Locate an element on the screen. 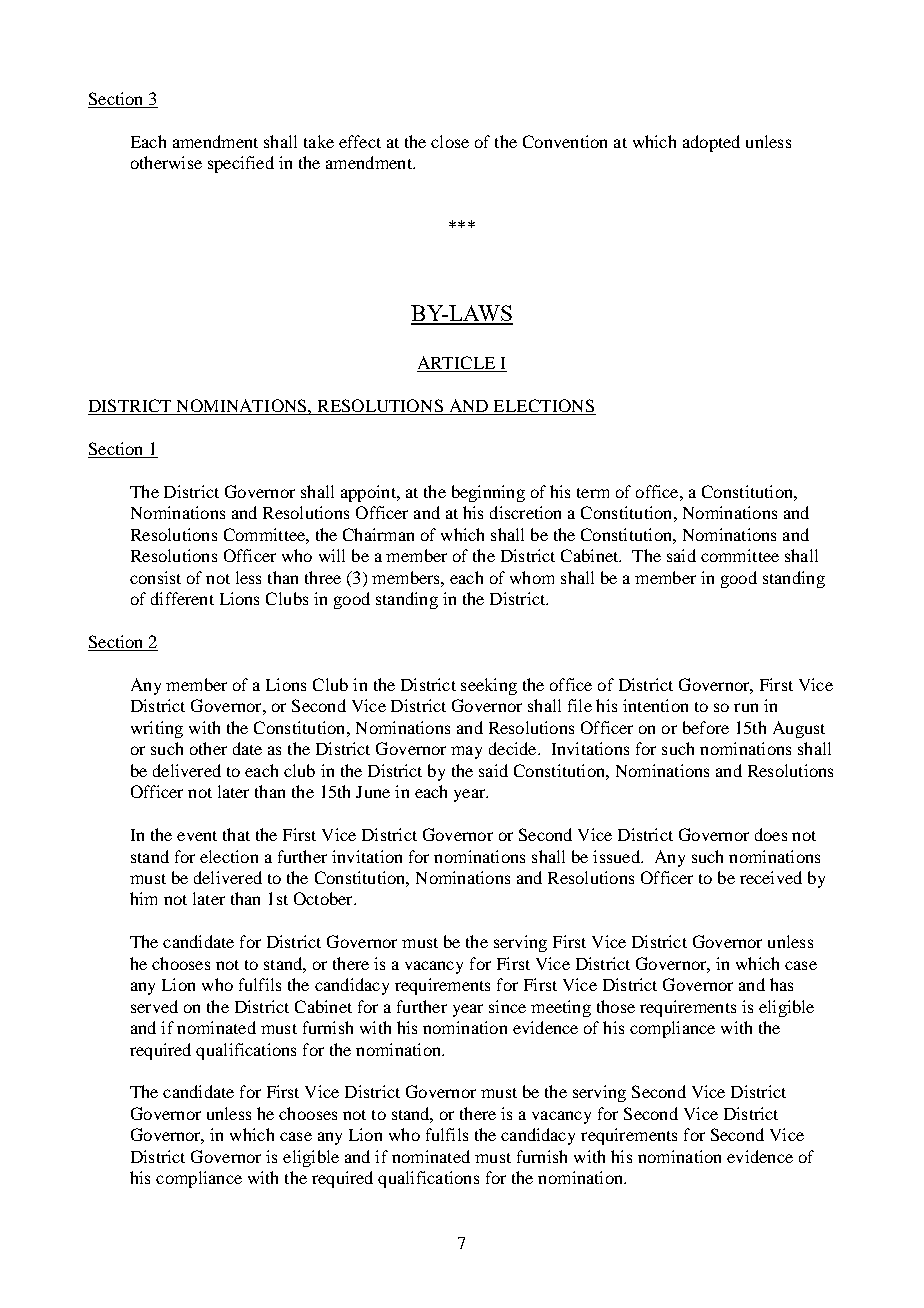  discretion is located at coordinates (525, 512).
